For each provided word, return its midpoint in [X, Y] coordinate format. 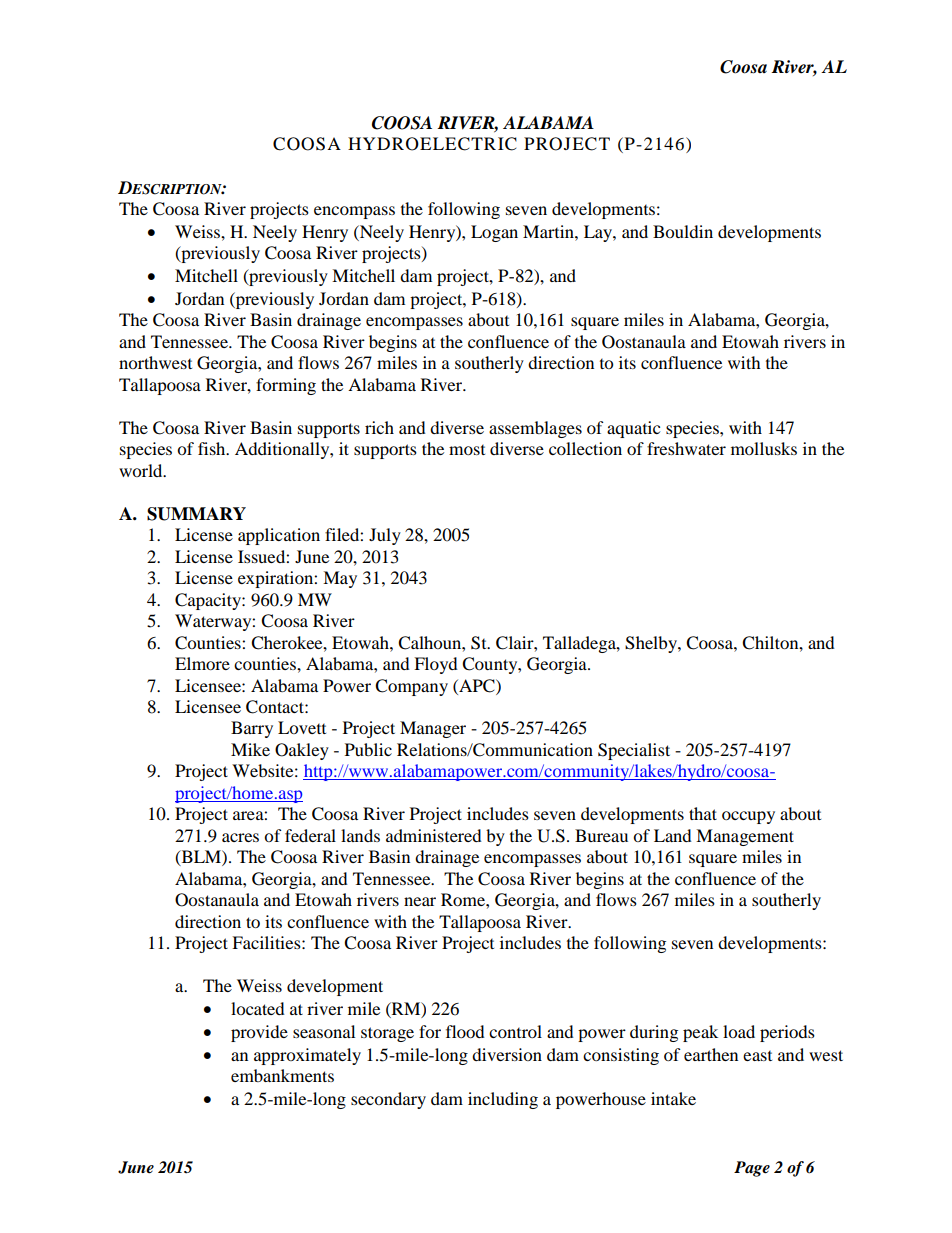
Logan [494, 233]
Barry [252, 729]
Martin [549, 231]
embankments [282, 1075]
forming [286, 386]
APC [477, 686]
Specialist [634, 751]
